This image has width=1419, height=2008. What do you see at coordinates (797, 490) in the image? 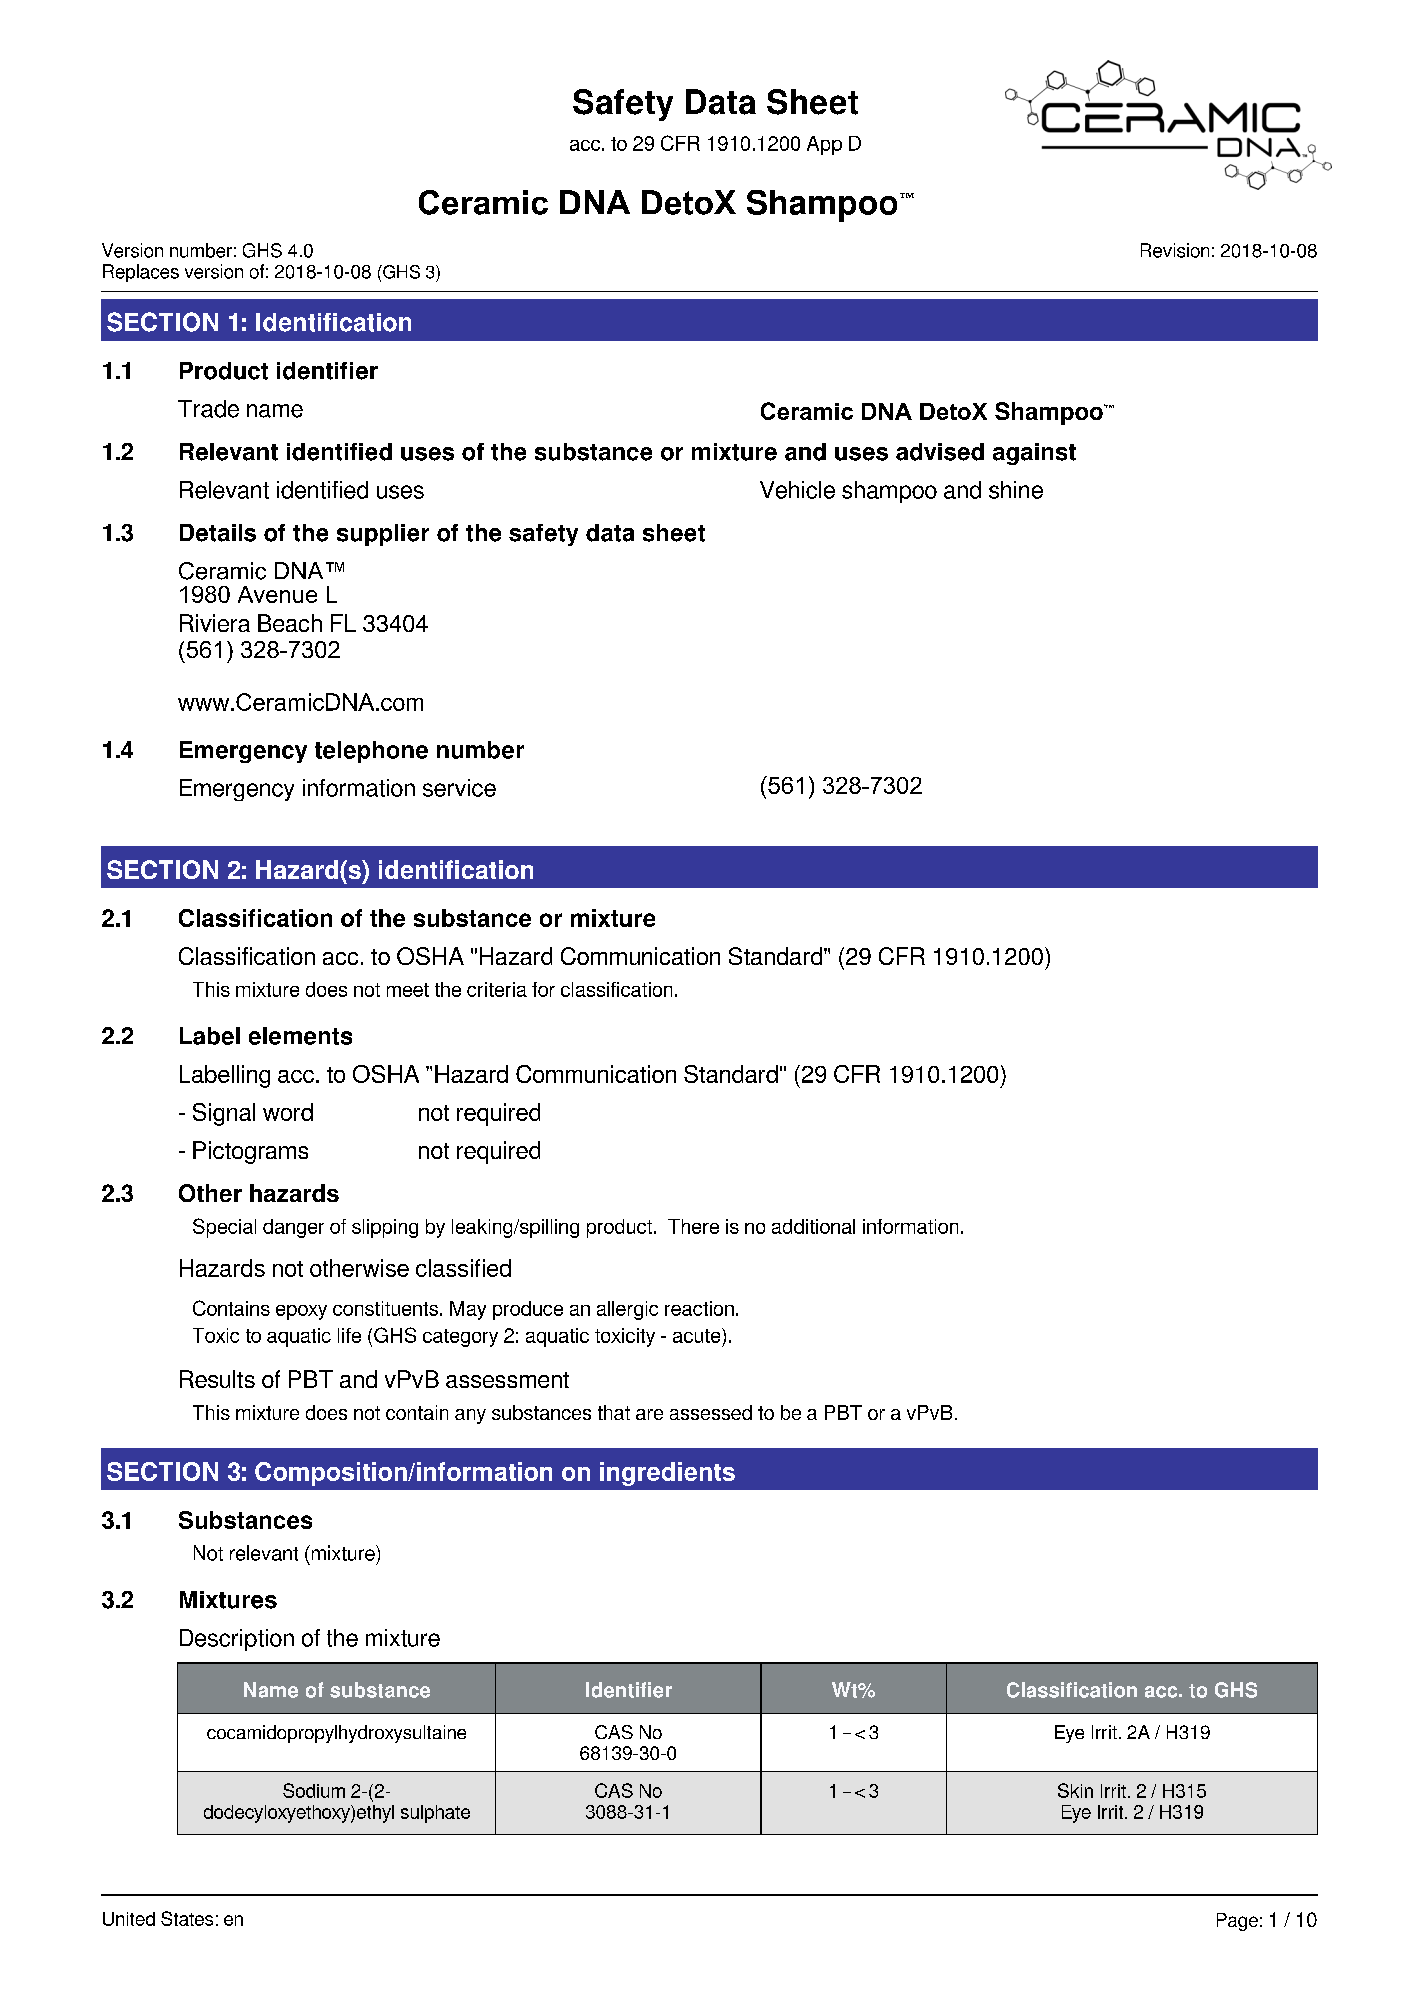
I see `Vehicle` at bounding box center [797, 490].
